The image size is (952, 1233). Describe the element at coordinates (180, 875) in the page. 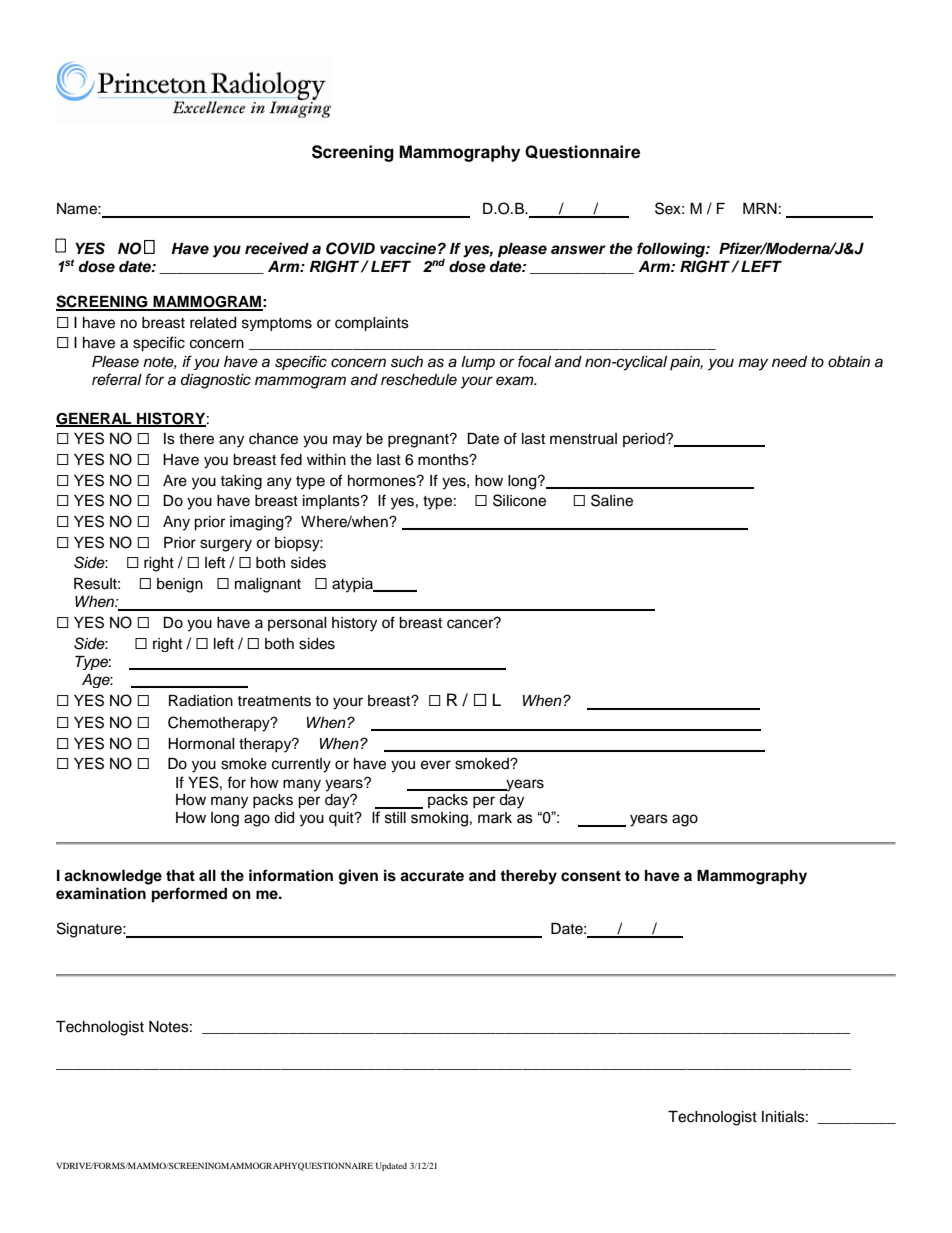

I see `that` at that location.
